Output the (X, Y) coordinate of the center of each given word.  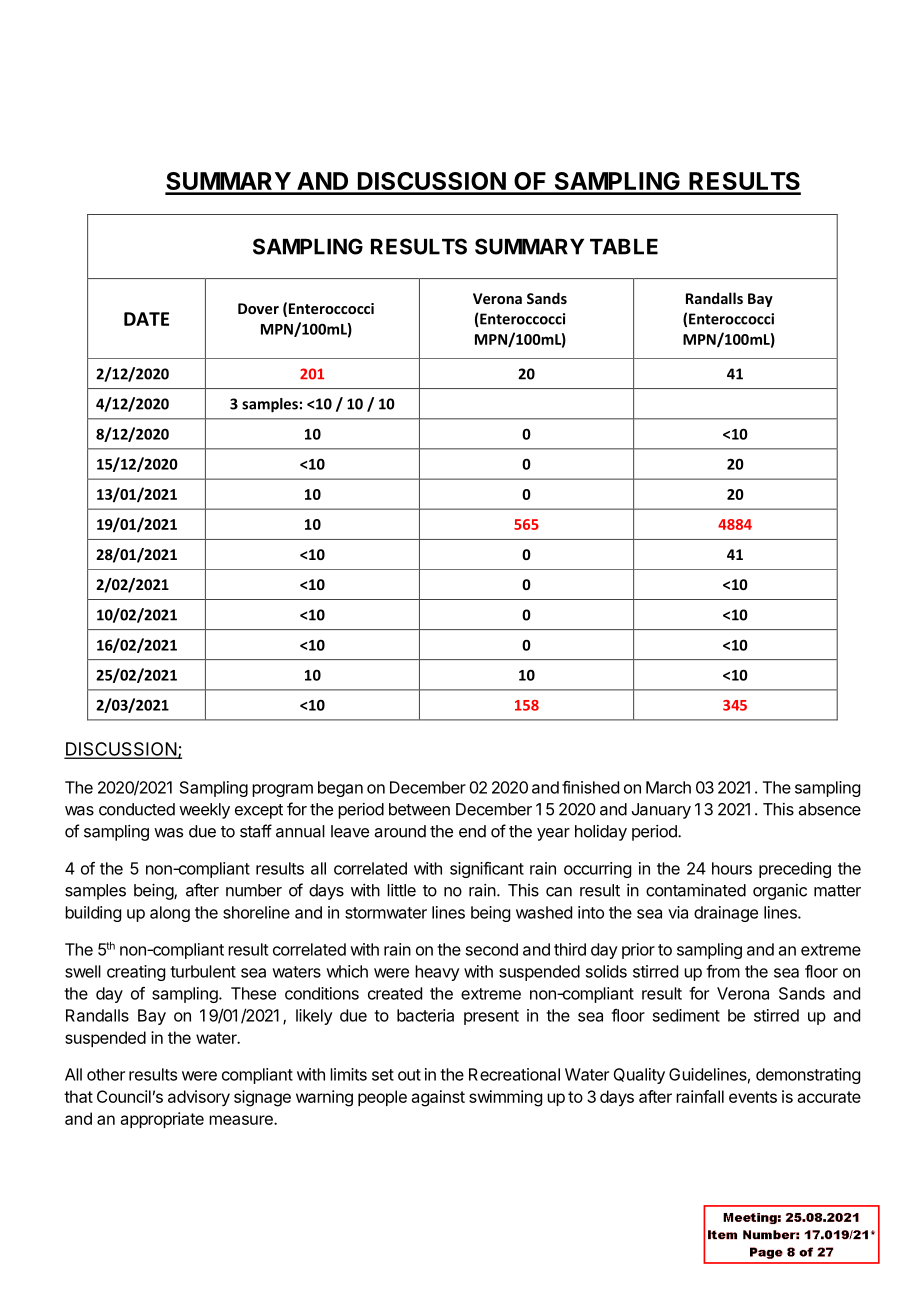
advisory (199, 1098)
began (340, 789)
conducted (137, 809)
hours (732, 868)
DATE (146, 319)
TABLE (624, 247)
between (419, 809)
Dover (258, 308)
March (668, 787)
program (282, 790)
